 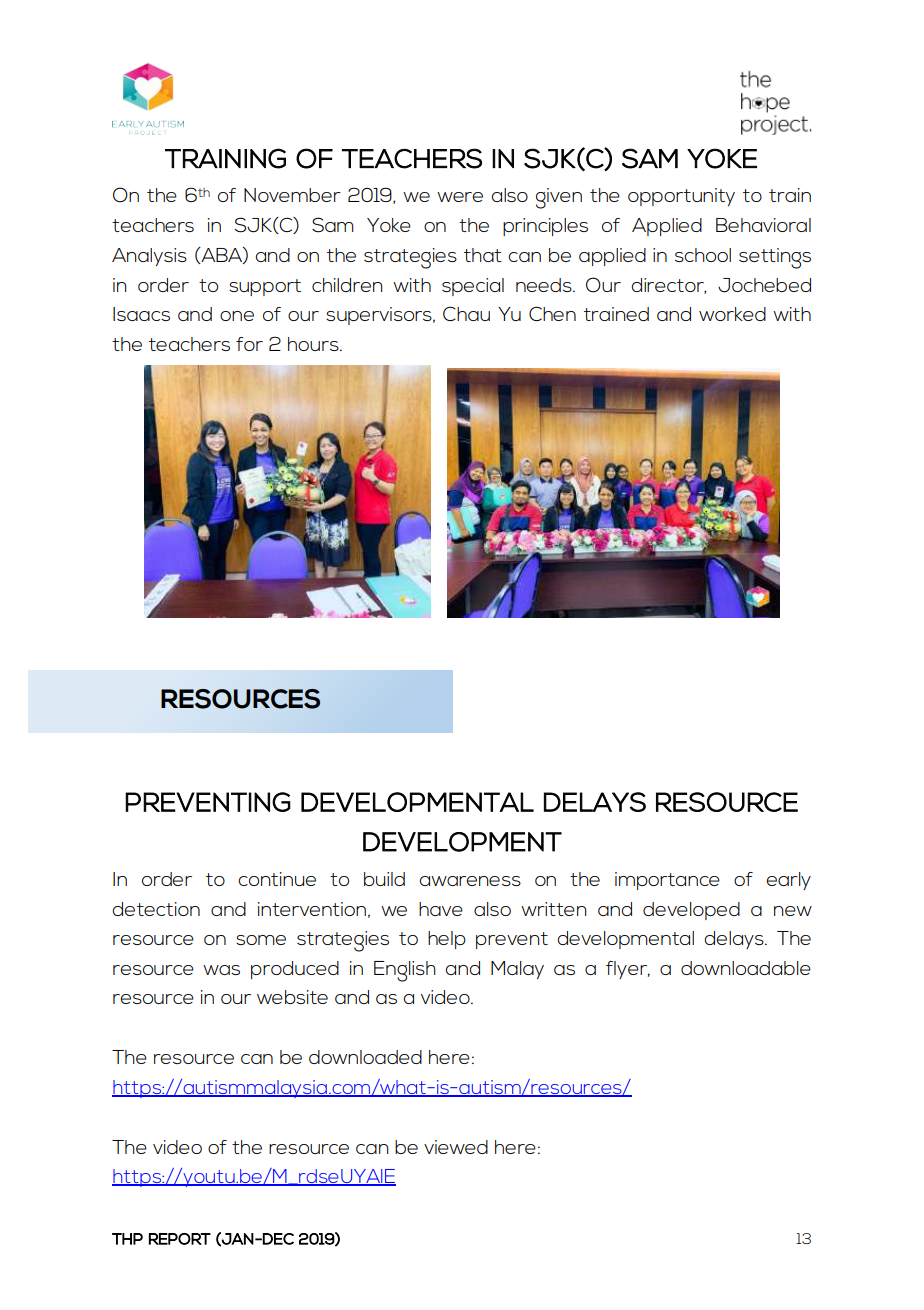 What do you see at coordinates (456, 1147) in the image?
I see `viewed` at bounding box center [456, 1147].
